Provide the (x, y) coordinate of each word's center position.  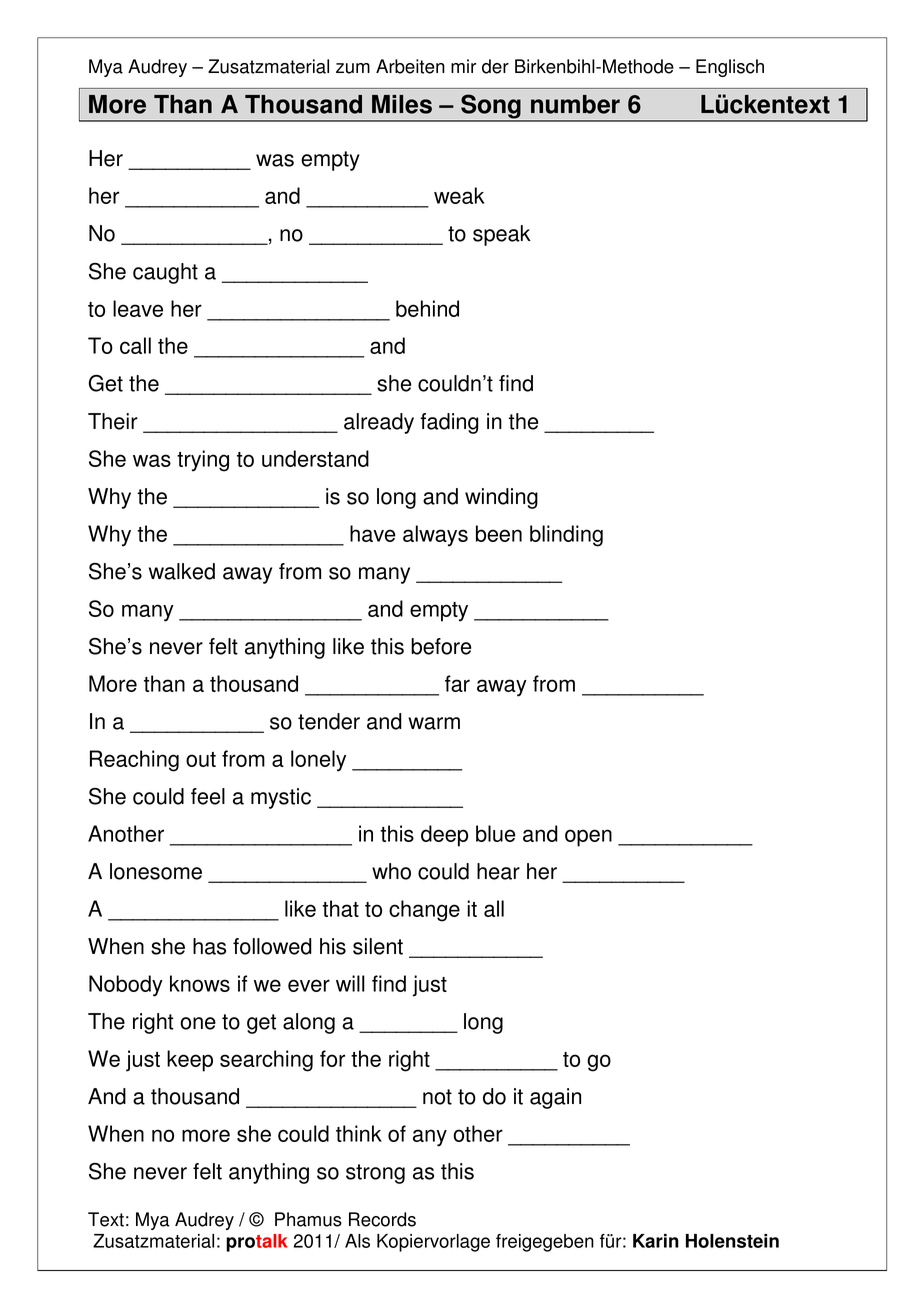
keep (190, 1061)
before (441, 646)
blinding (566, 536)
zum (353, 68)
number (575, 104)
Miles (402, 104)
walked (182, 571)
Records (382, 1219)
